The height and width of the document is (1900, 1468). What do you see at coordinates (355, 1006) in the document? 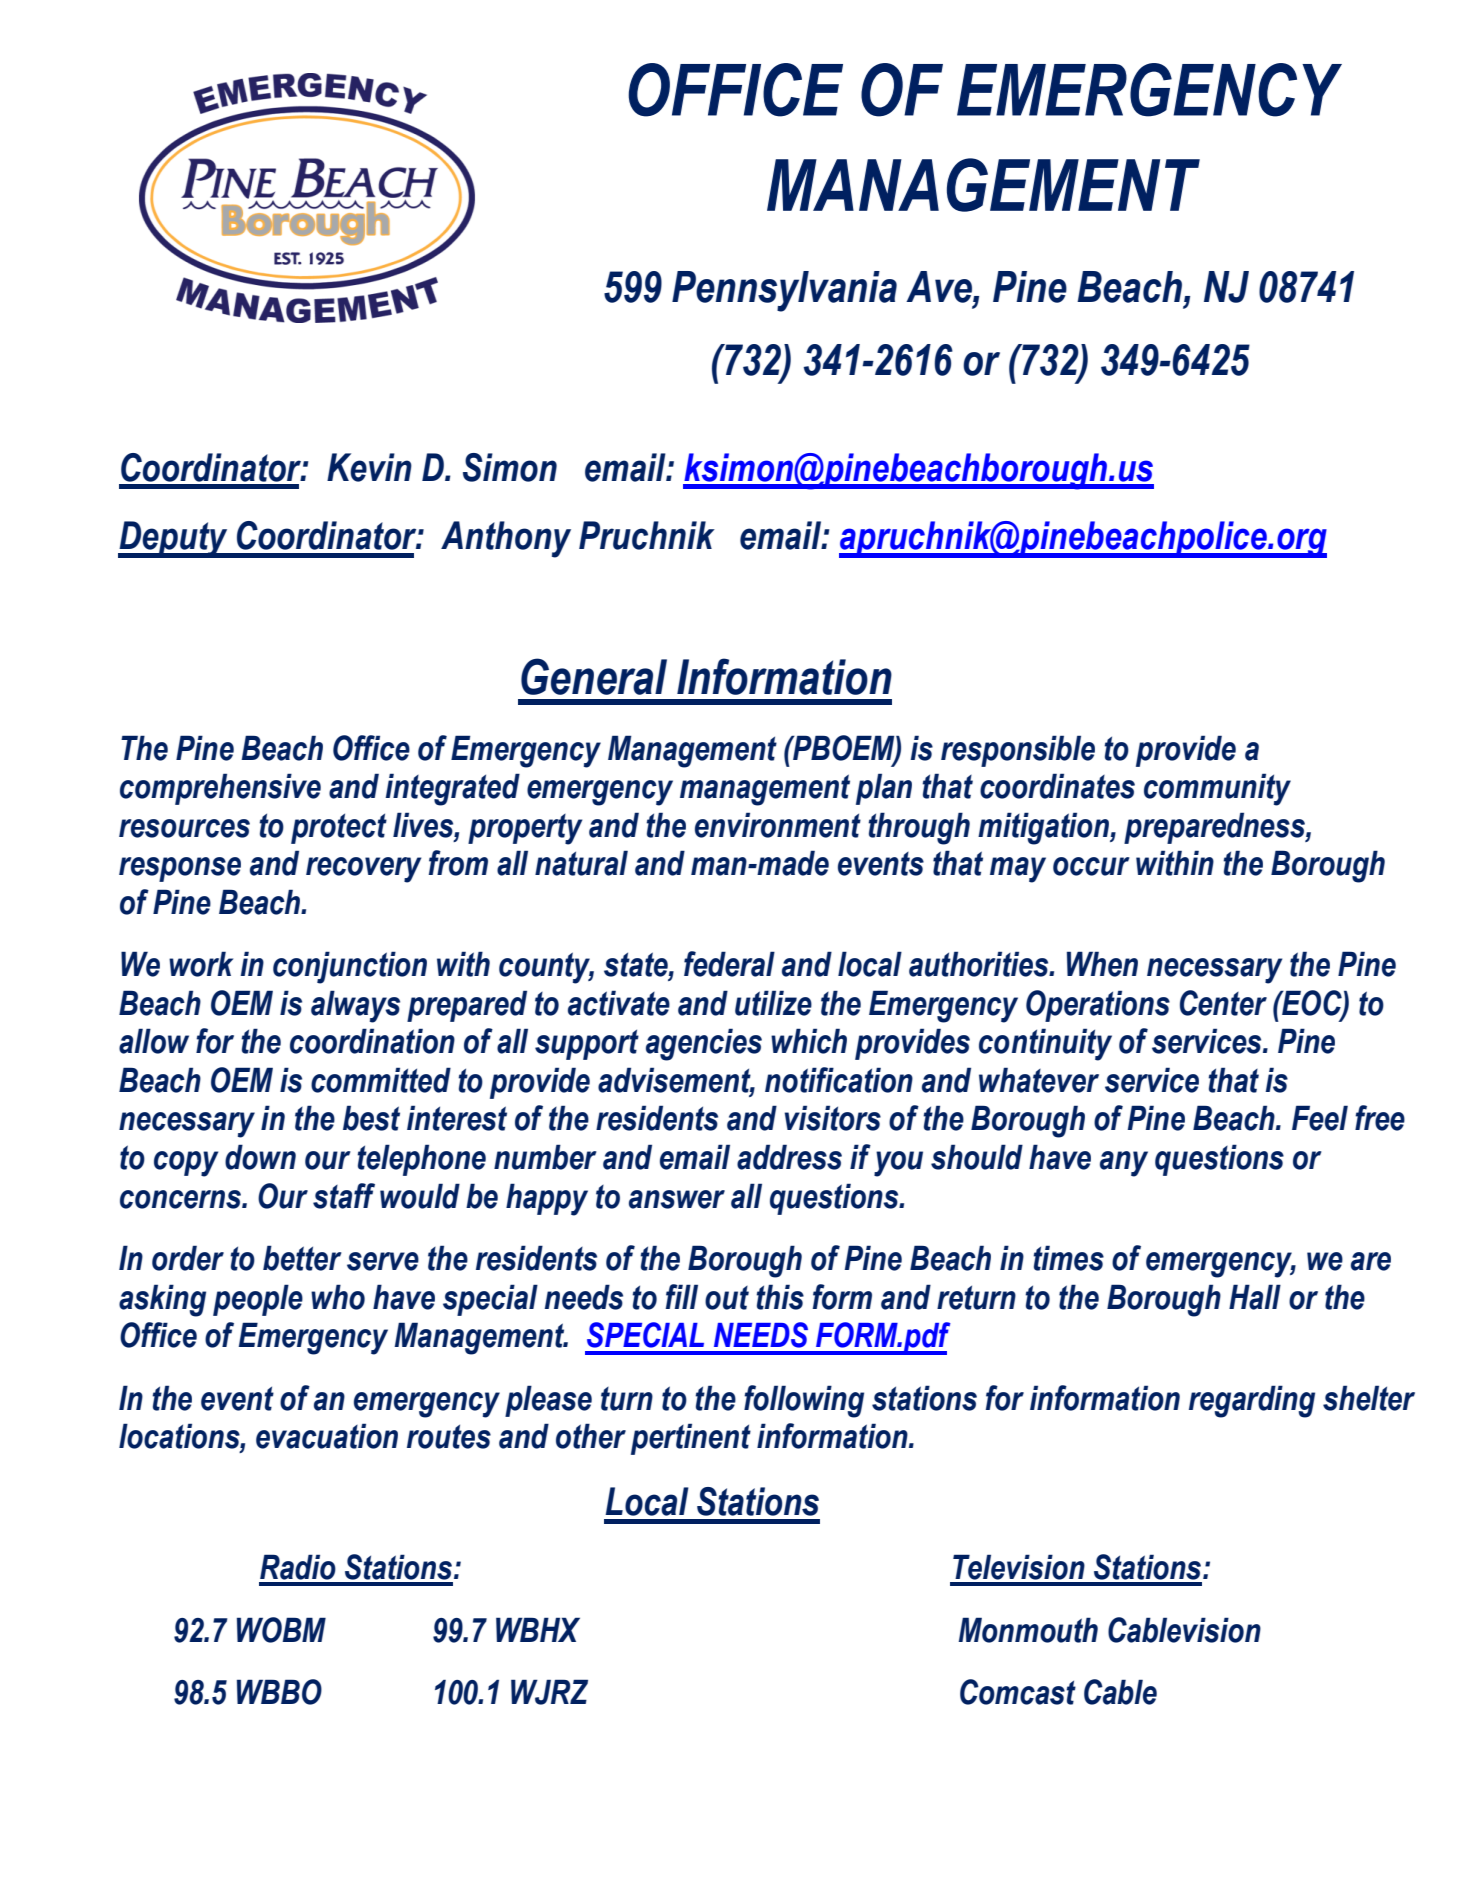
I see `always` at bounding box center [355, 1006].
